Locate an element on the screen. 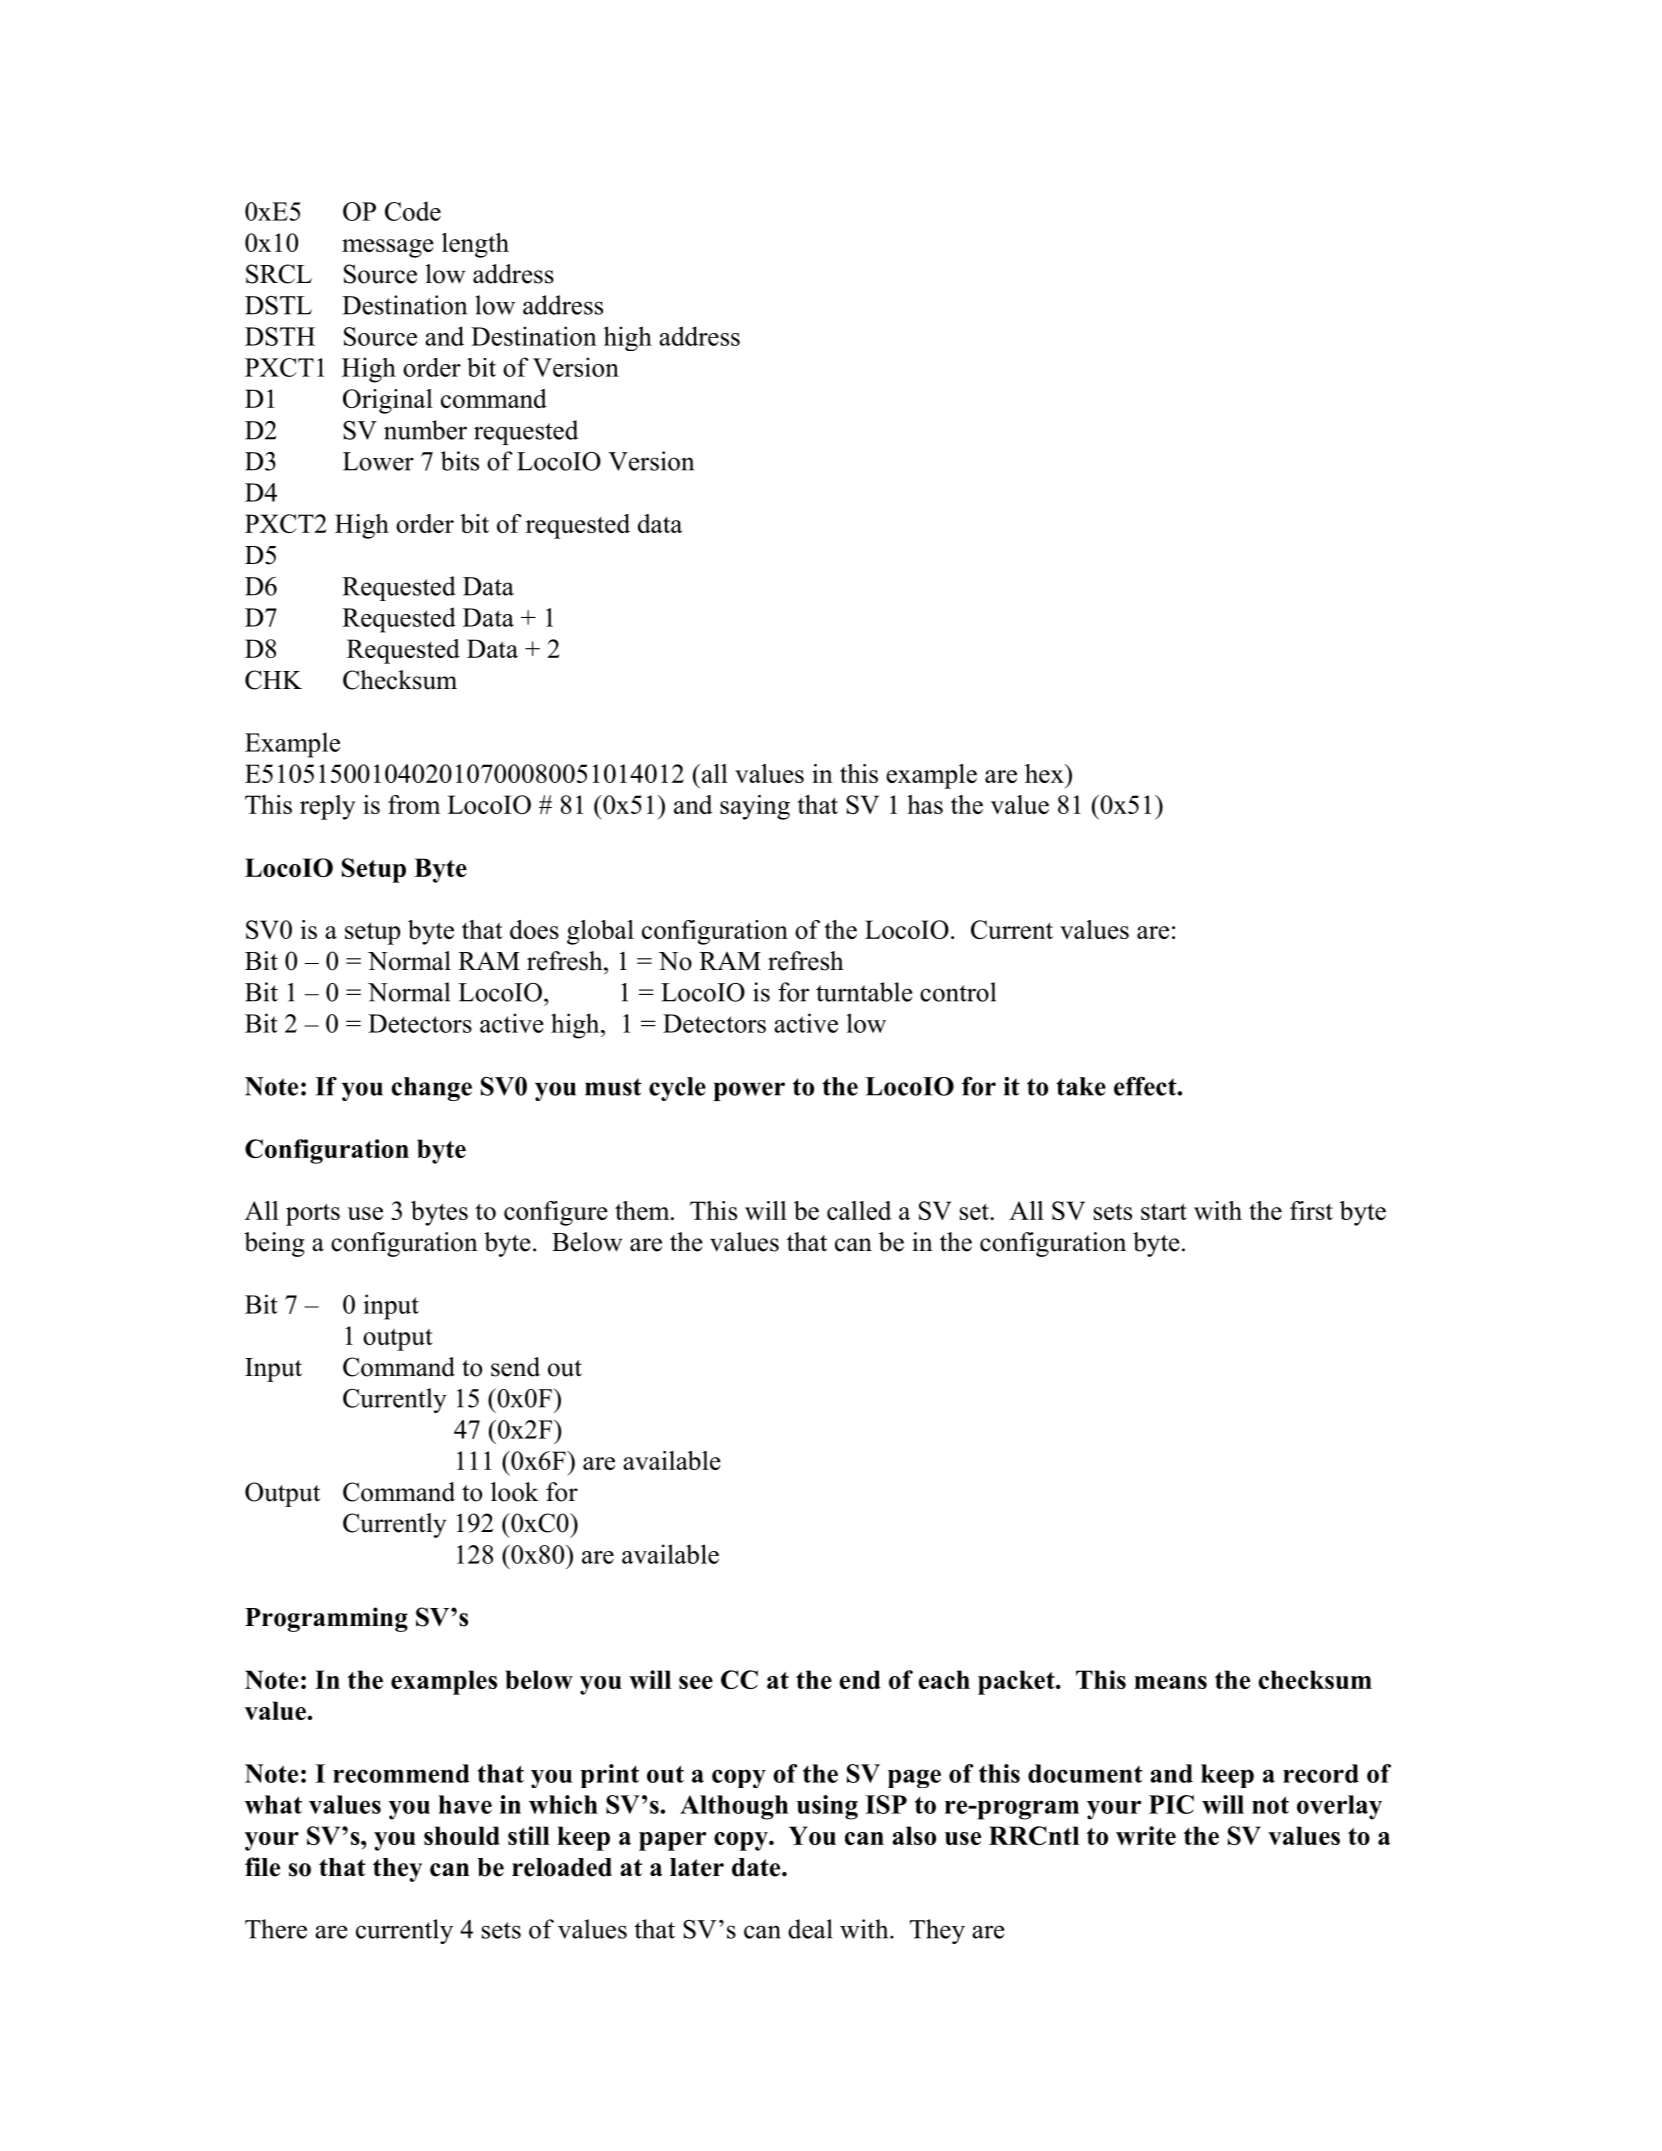 This screenshot has height=2151, width=1662. power is located at coordinates (749, 1091).
